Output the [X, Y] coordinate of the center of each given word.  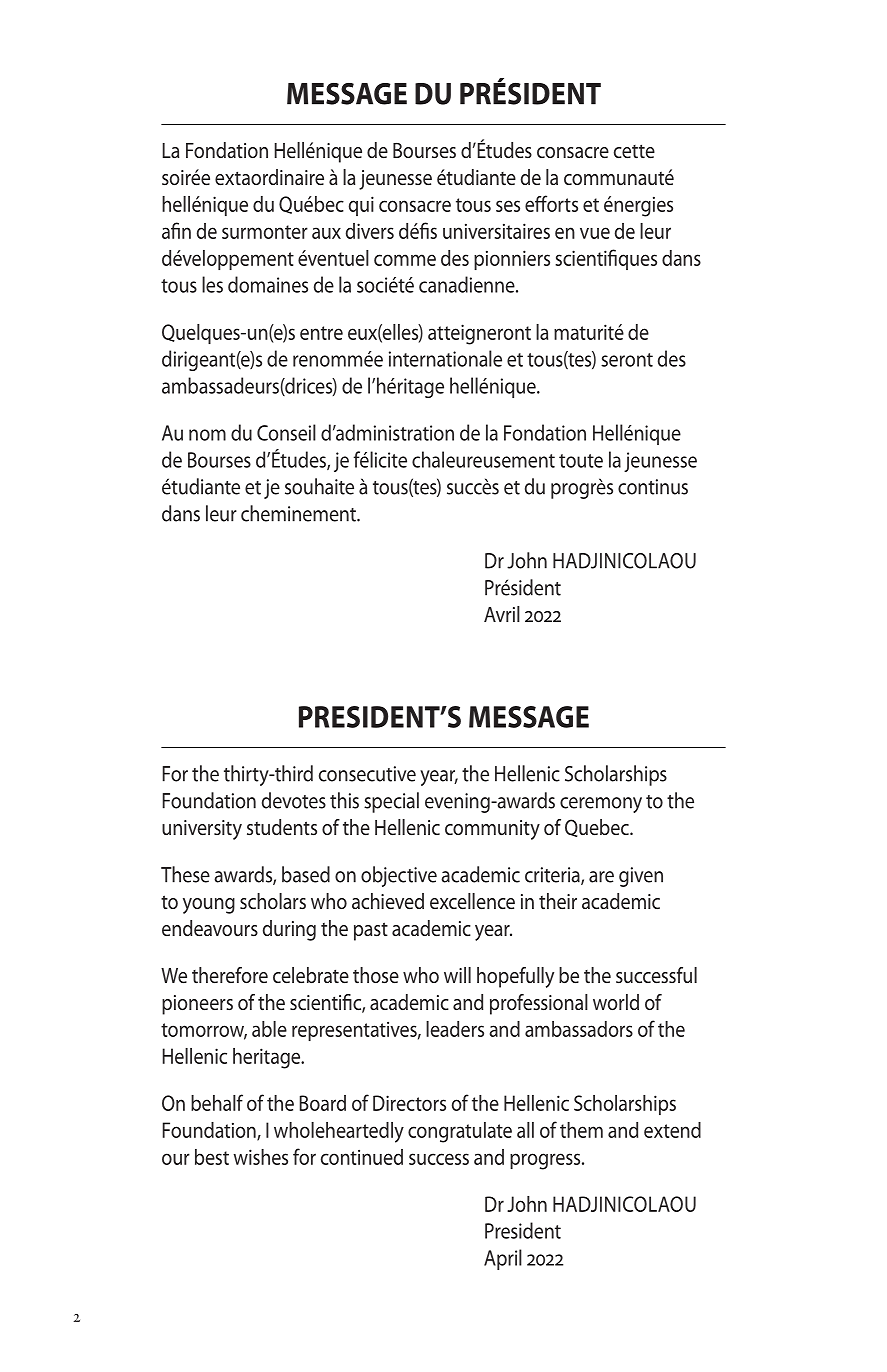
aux [326, 233]
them [581, 1130]
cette [634, 151]
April [503, 1259]
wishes [260, 1157]
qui [361, 206]
